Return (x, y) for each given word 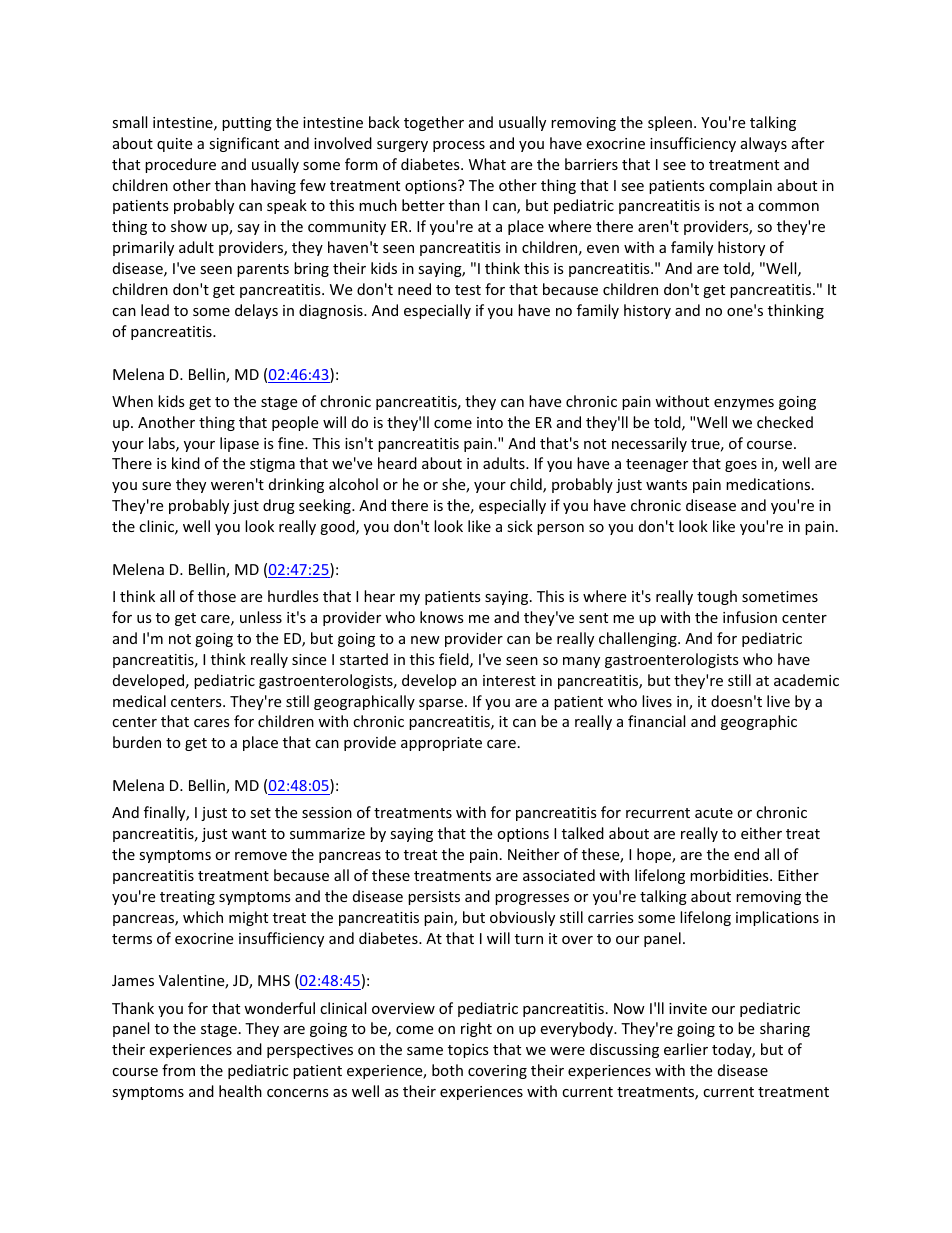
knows (442, 617)
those (217, 596)
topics (468, 1051)
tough (717, 597)
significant (244, 144)
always (764, 144)
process (459, 146)
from (178, 1070)
